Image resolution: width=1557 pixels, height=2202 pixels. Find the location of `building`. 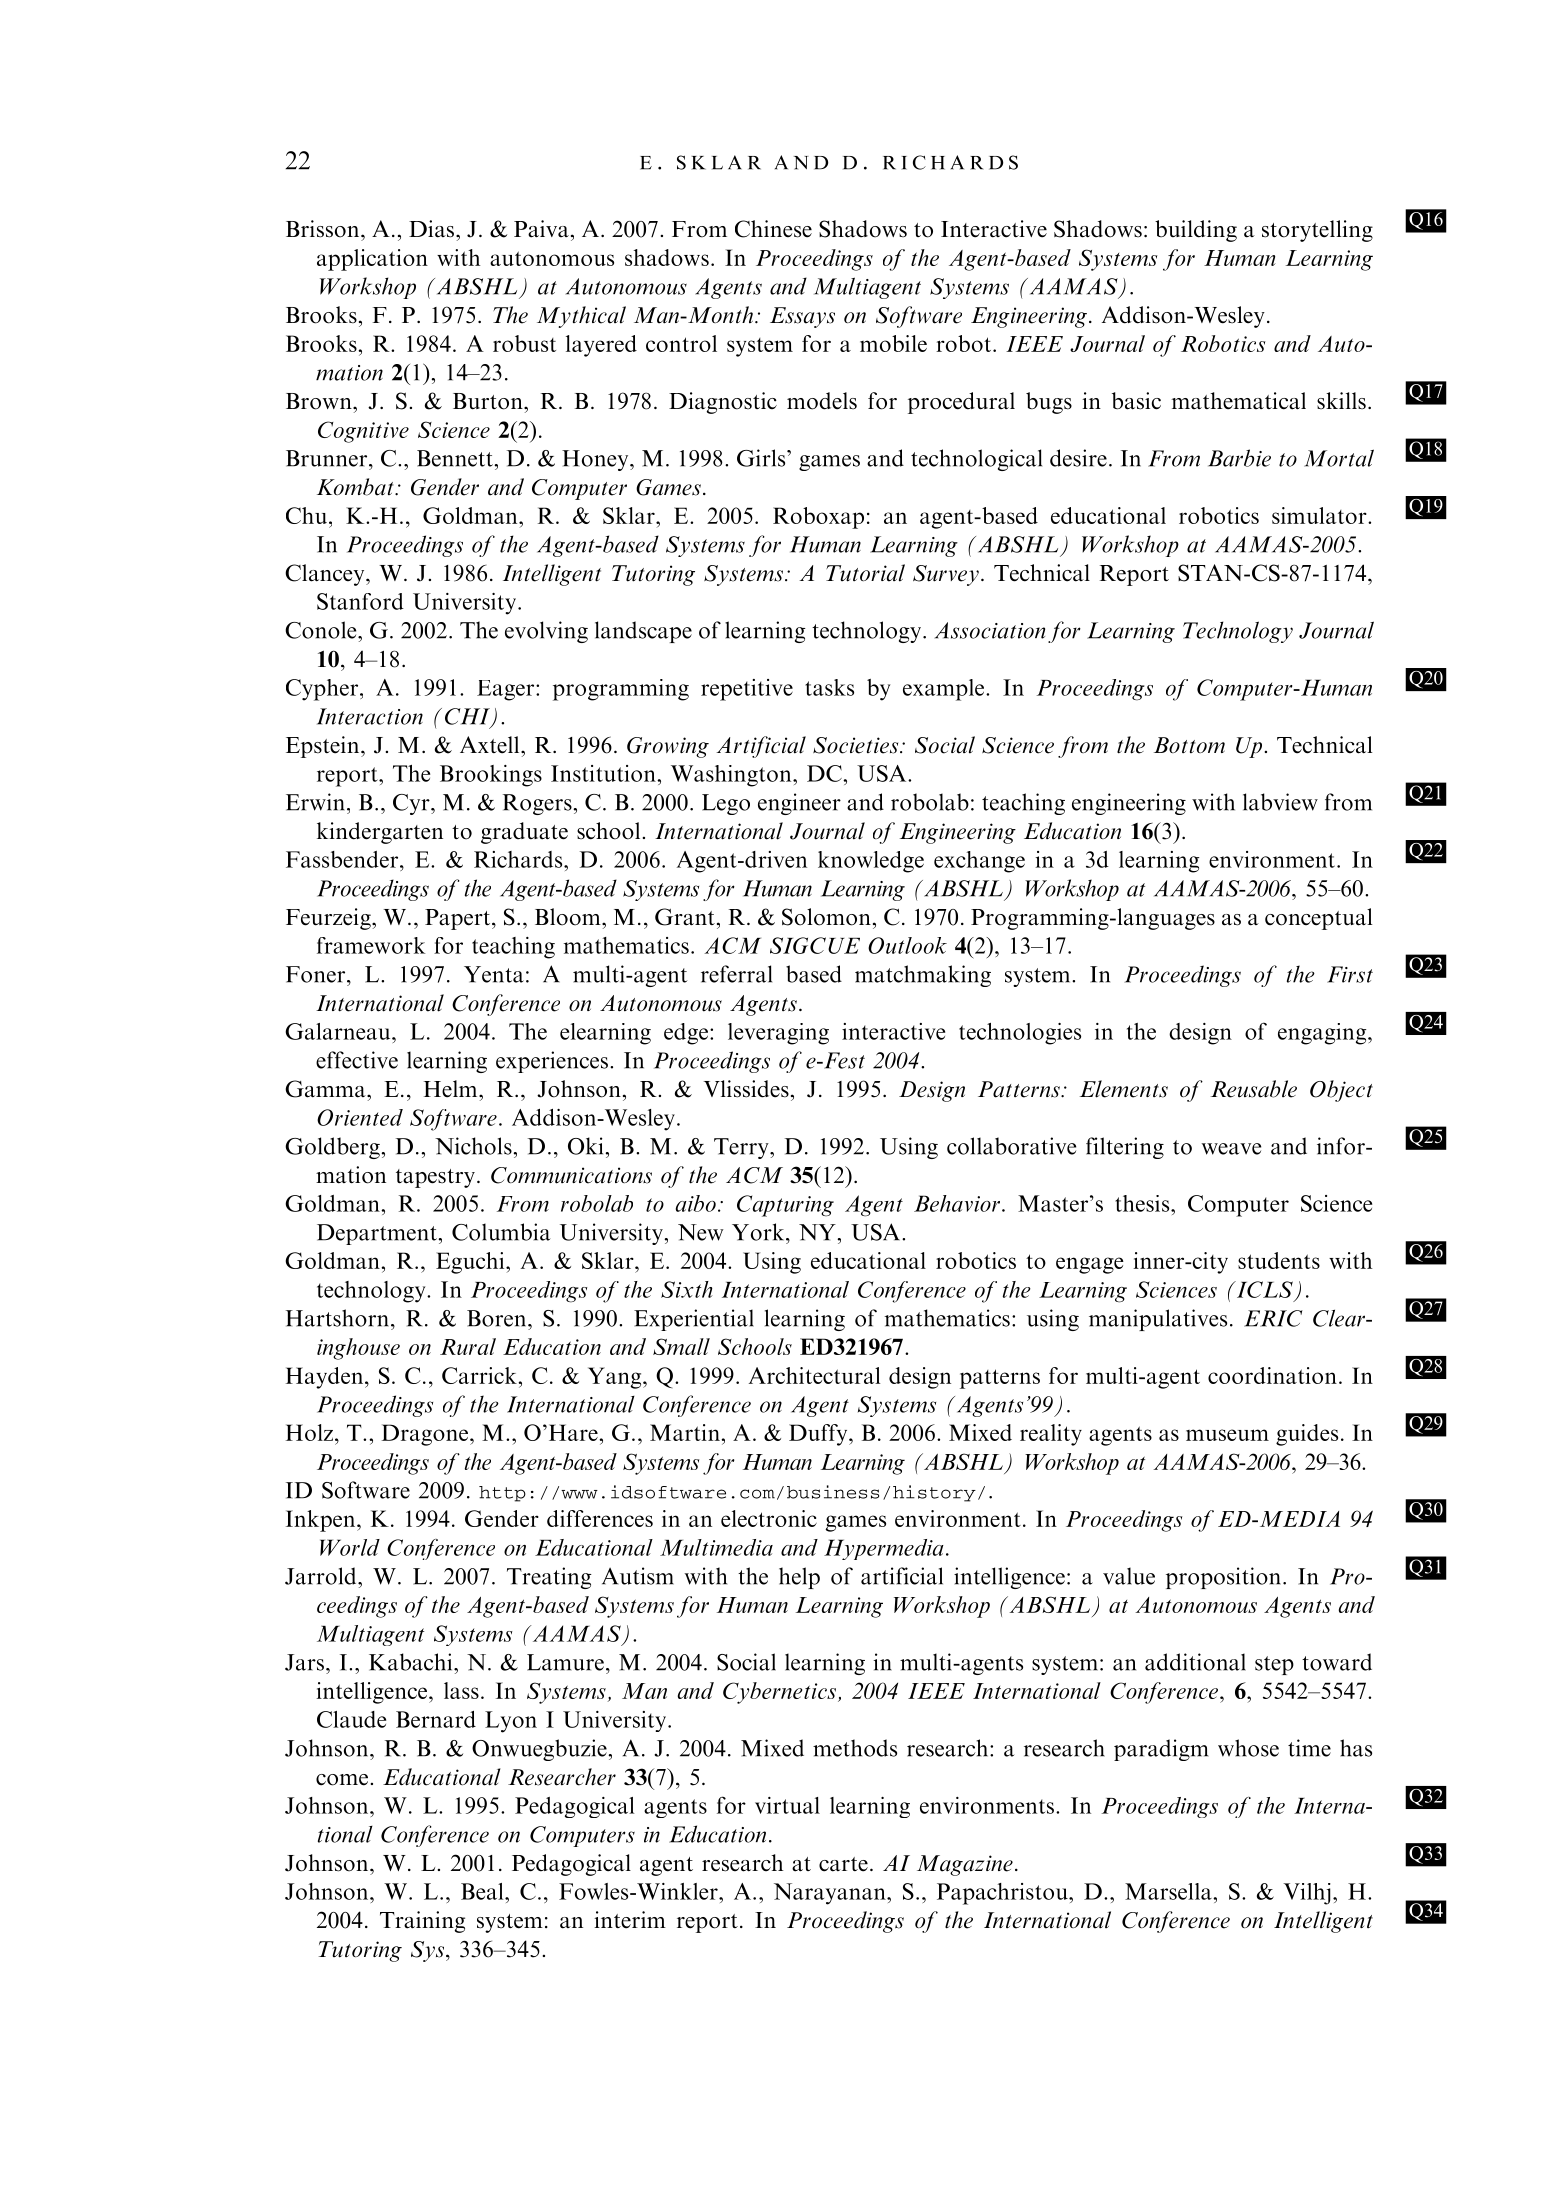

building is located at coordinates (1196, 231).
